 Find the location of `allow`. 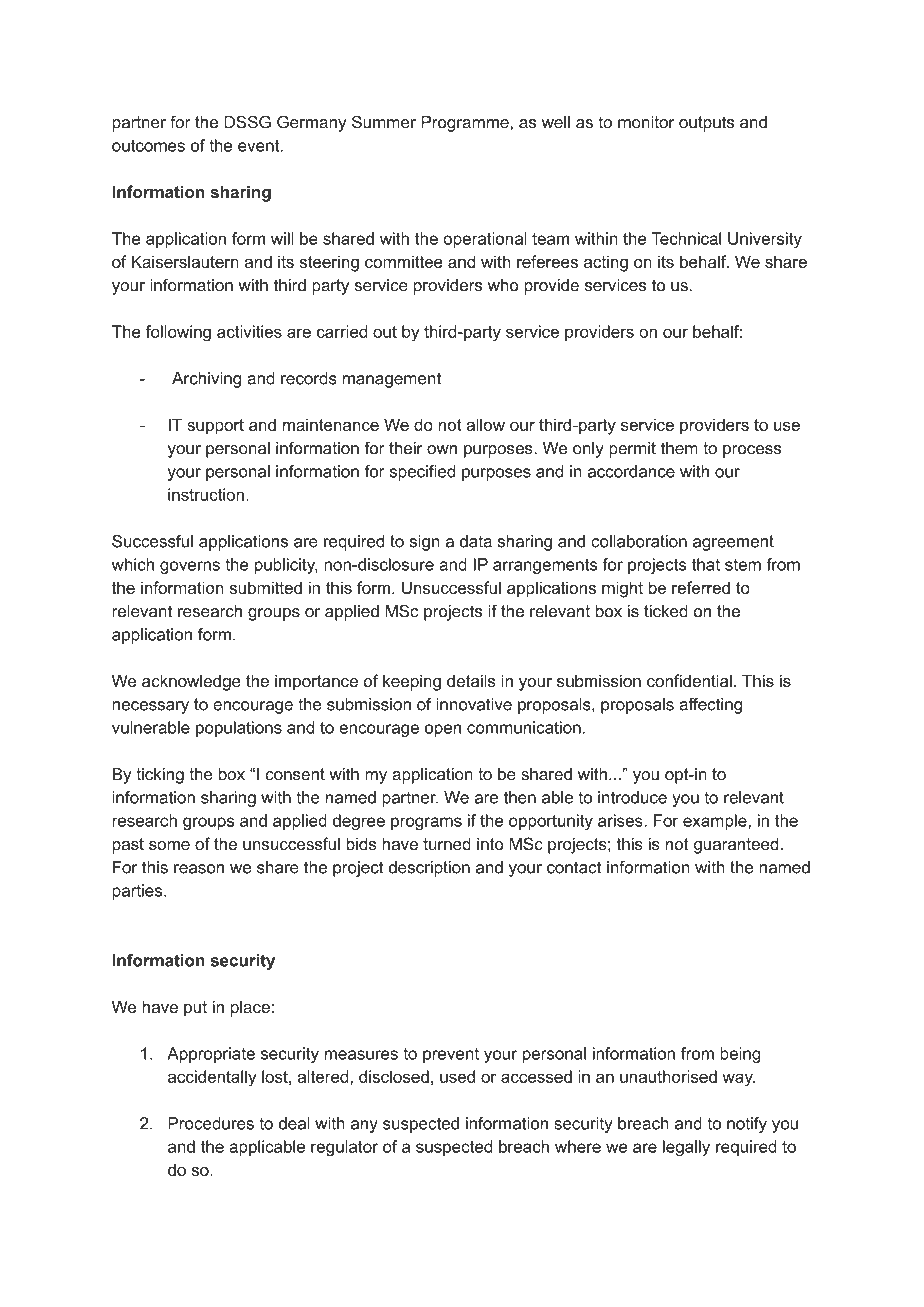

allow is located at coordinates (485, 424).
